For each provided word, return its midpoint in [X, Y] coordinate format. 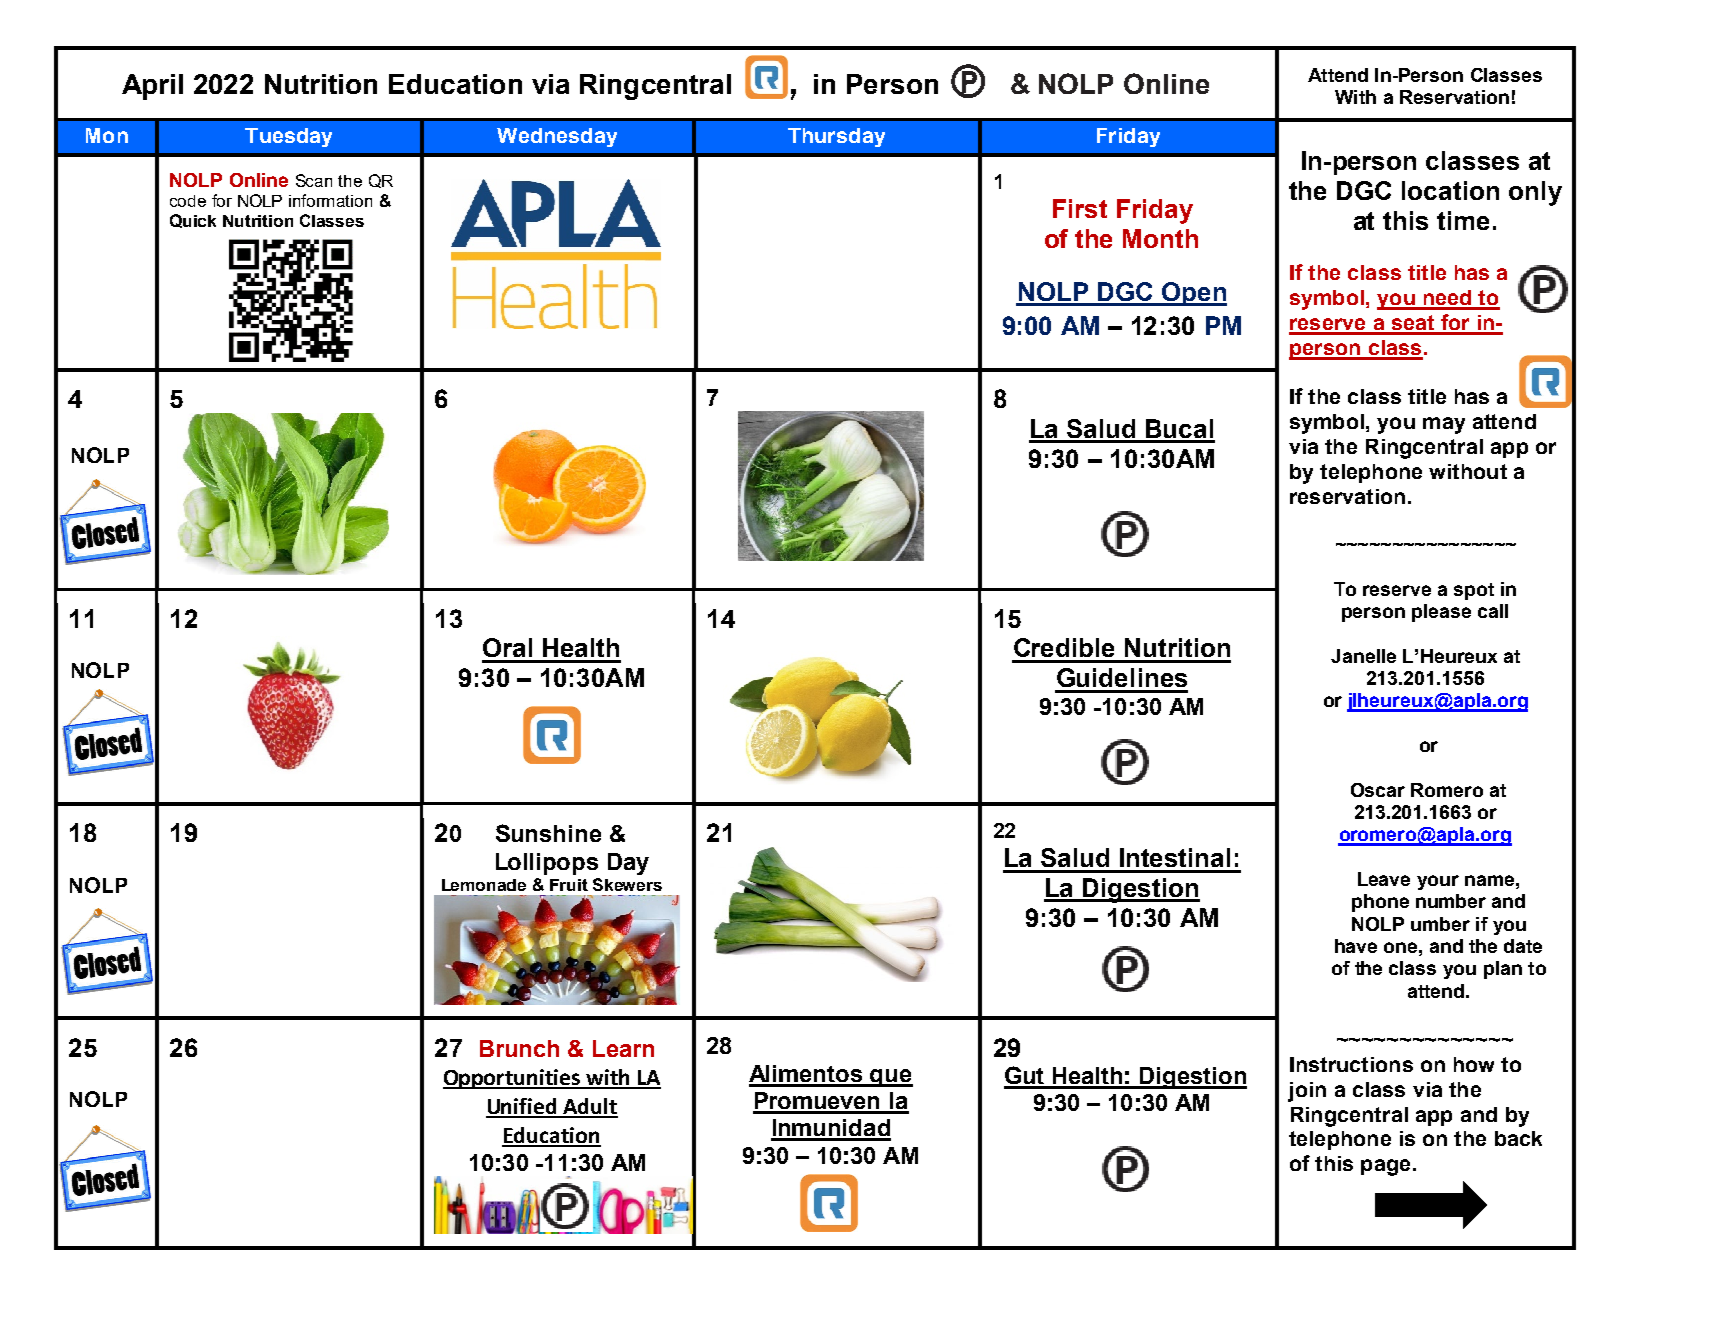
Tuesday [288, 137]
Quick [193, 221]
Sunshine [548, 833]
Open [1193, 294]
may [1444, 425]
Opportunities [513, 1079]
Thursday [836, 137]
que [891, 1078]
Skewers [627, 884]
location [1450, 190]
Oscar [1378, 790]
